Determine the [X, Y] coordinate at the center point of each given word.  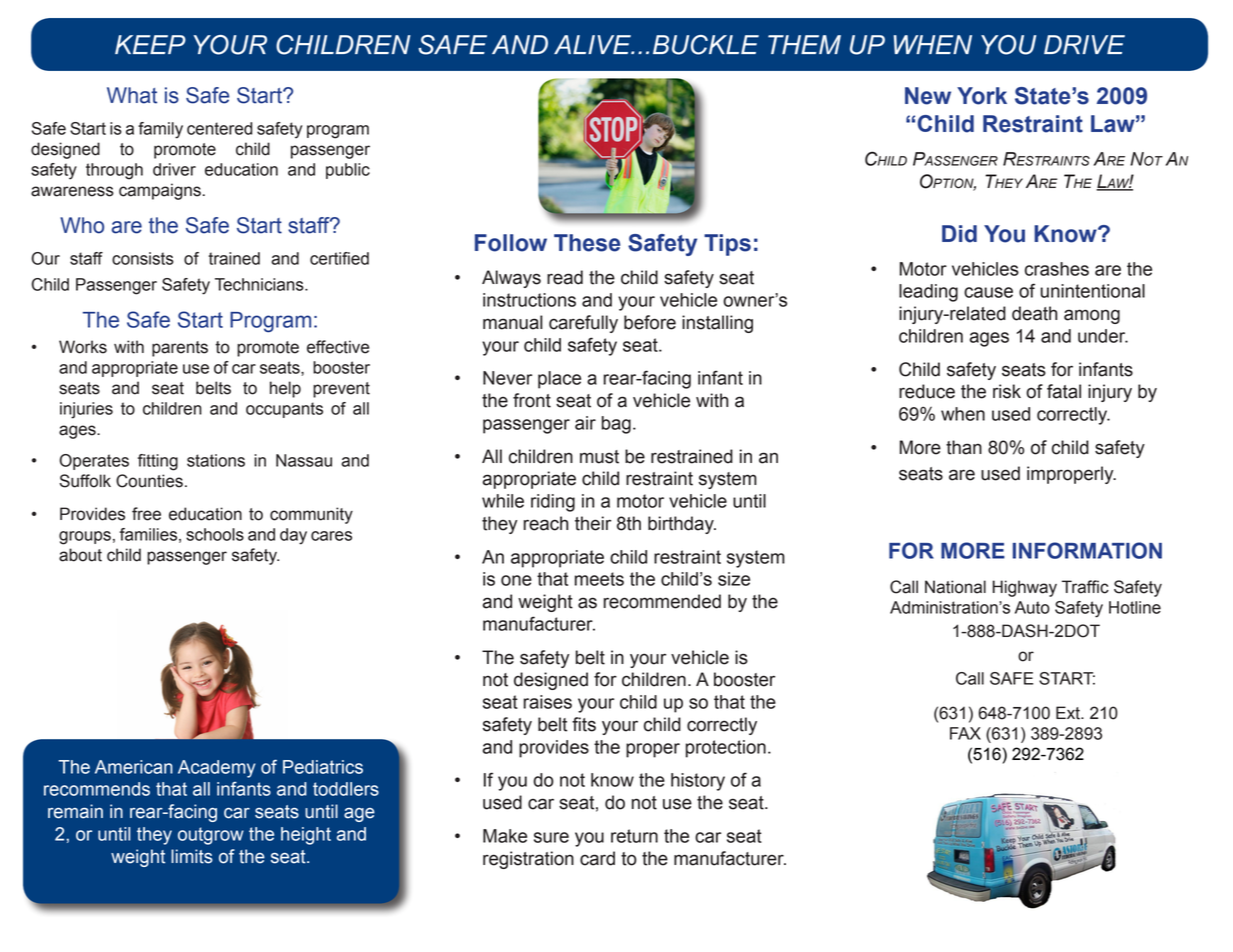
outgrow [211, 836]
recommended [662, 601]
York [982, 96]
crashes [1057, 269]
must [599, 457]
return [634, 836]
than [964, 447]
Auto [1032, 607]
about [80, 555]
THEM [804, 44]
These [587, 243]
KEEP [150, 44]
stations [216, 460]
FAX [965, 733]
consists [143, 258]
